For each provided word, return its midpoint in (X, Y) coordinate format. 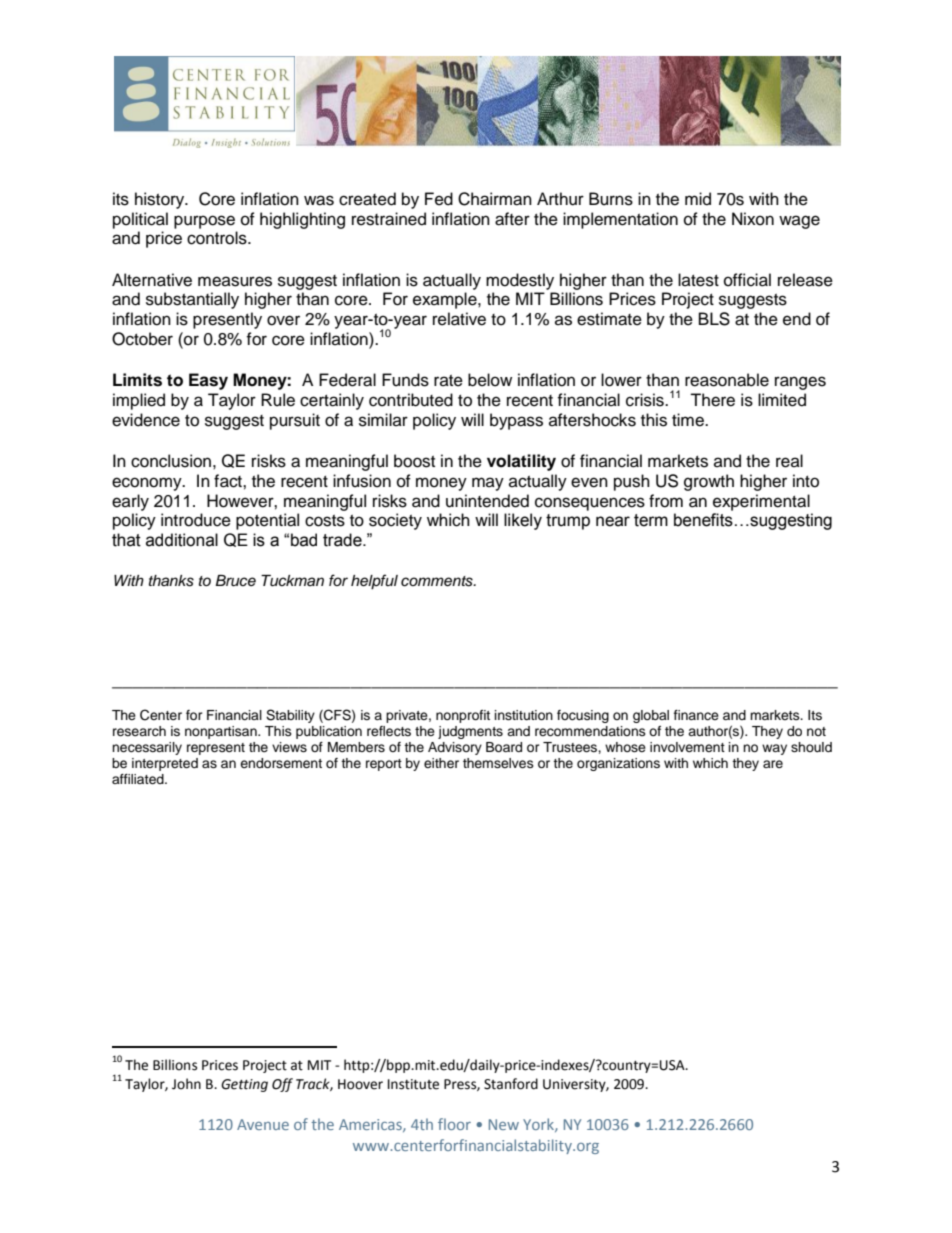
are (773, 764)
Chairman (495, 199)
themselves (498, 763)
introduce (196, 520)
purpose (204, 222)
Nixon (753, 219)
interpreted (165, 764)
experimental (761, 502)
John (186, 1084)
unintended (487, 501)
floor (454, 1124)
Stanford (511, 1084)
